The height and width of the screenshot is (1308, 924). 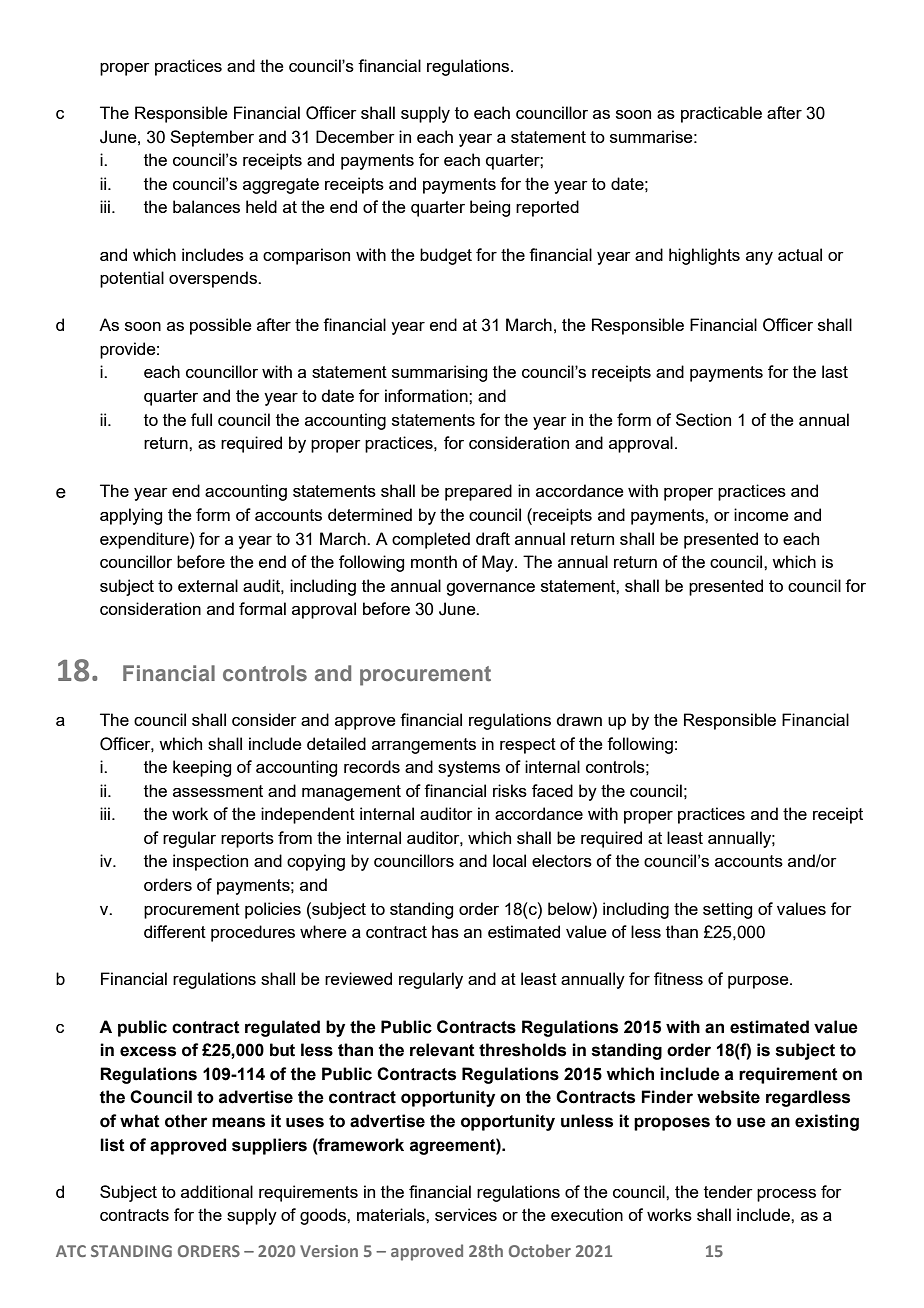 I want to click on practicable, so click(x=721, y=114).
